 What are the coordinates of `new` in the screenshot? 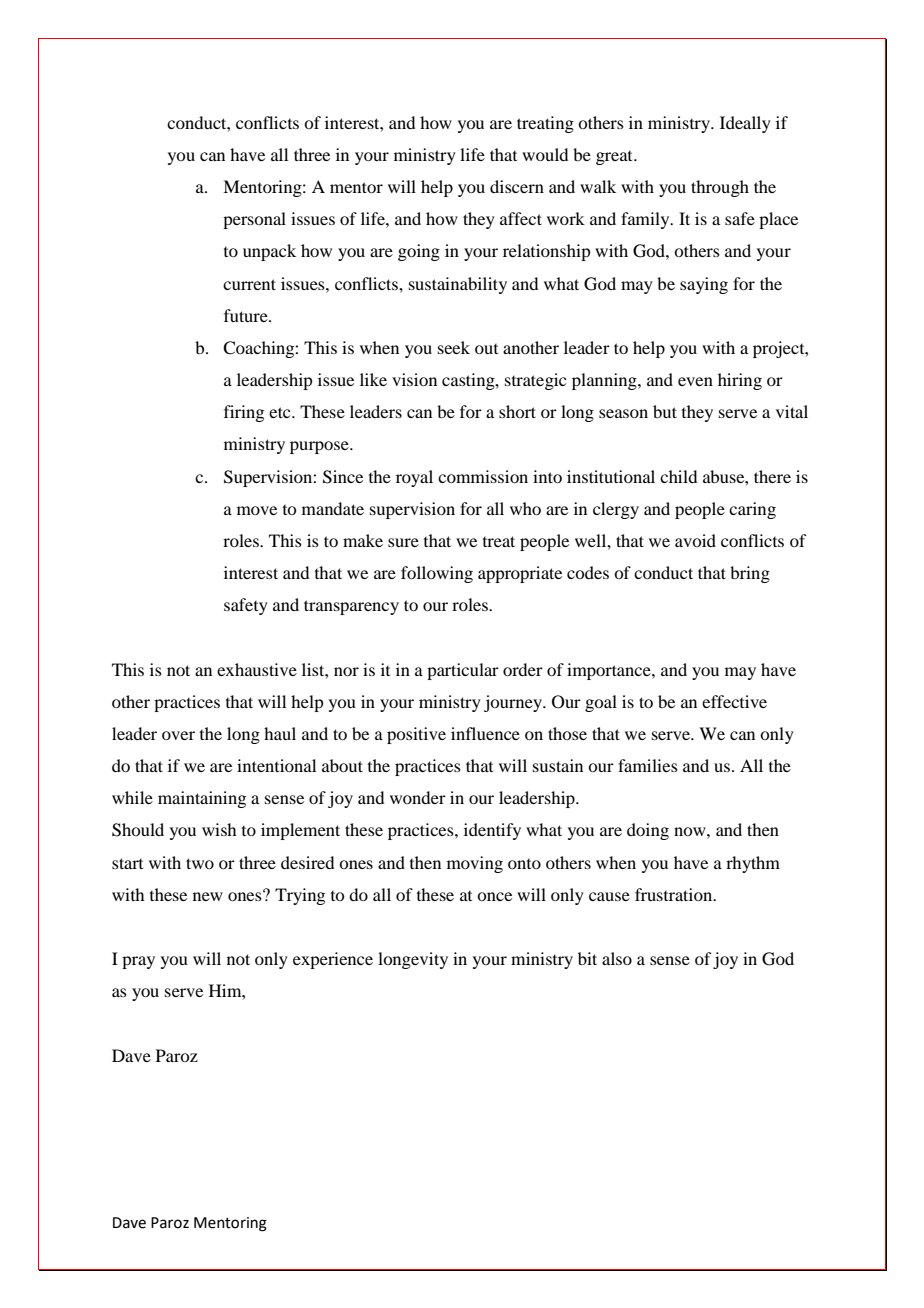 It's located at (208, 896).
